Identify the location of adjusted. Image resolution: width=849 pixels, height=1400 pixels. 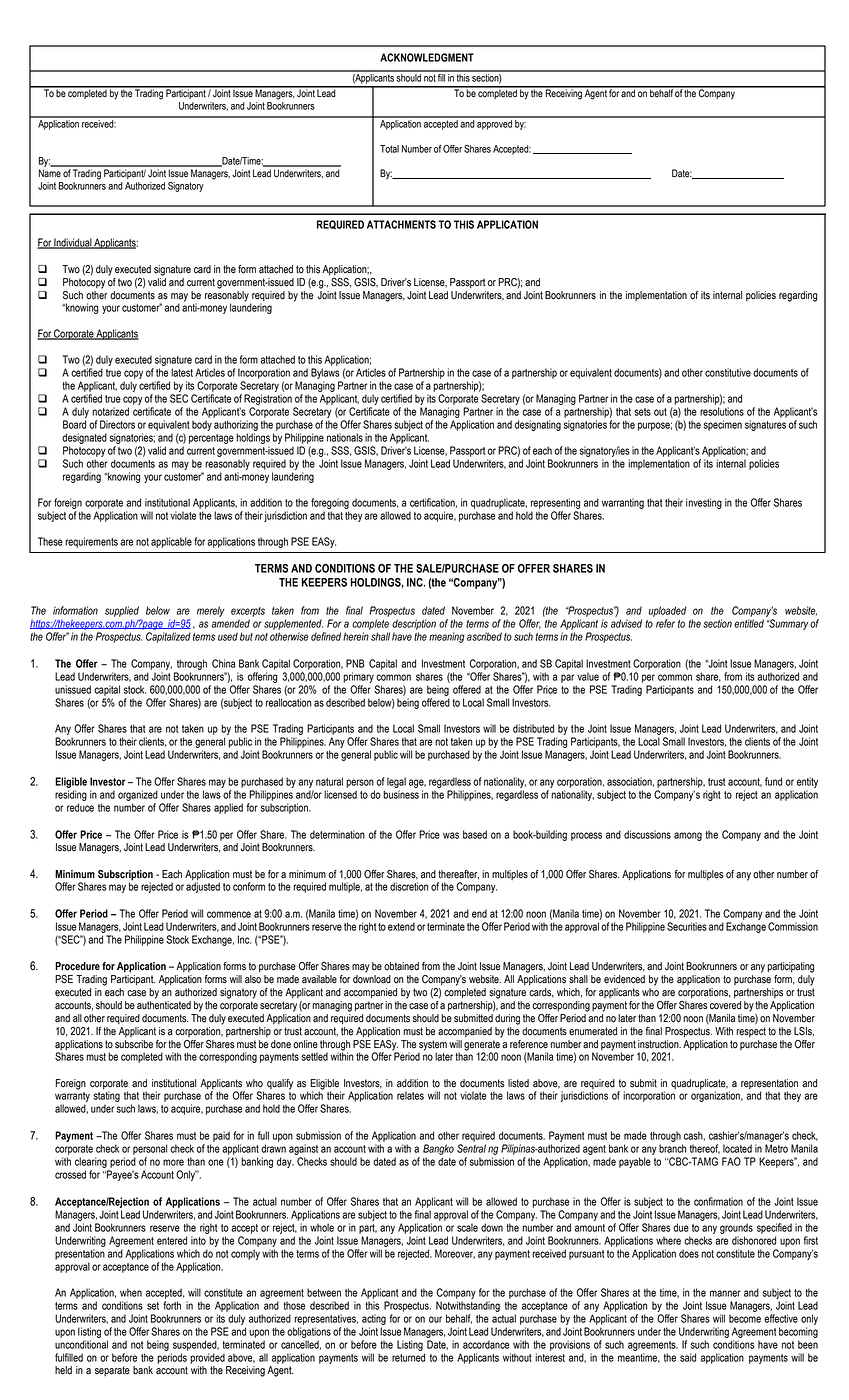
(203, 886).
